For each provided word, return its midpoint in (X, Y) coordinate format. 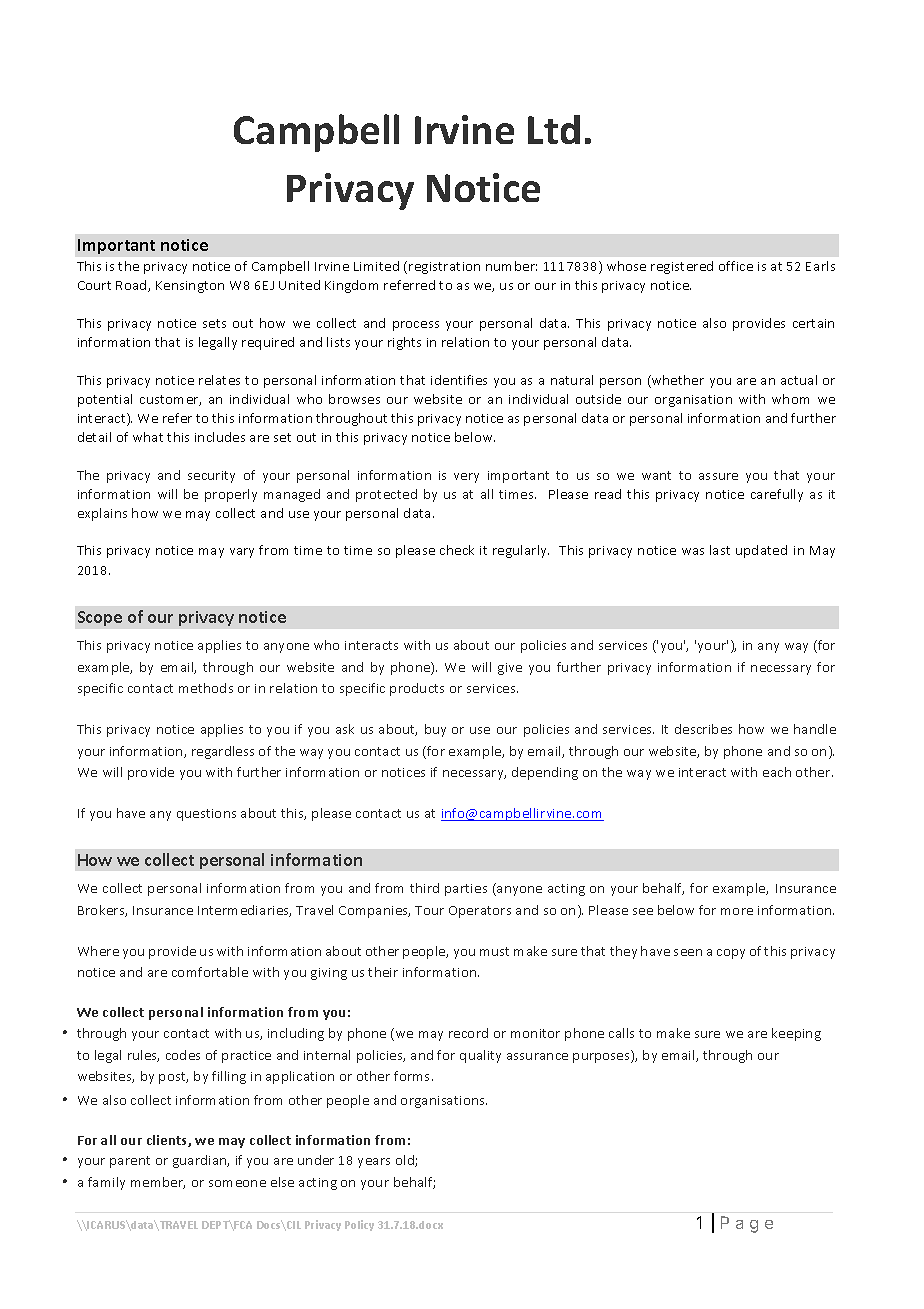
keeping (796, 1034)
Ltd (554, 129)
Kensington (190, 287)
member (158, 1183)
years (374, 1163)
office (736, 266)
